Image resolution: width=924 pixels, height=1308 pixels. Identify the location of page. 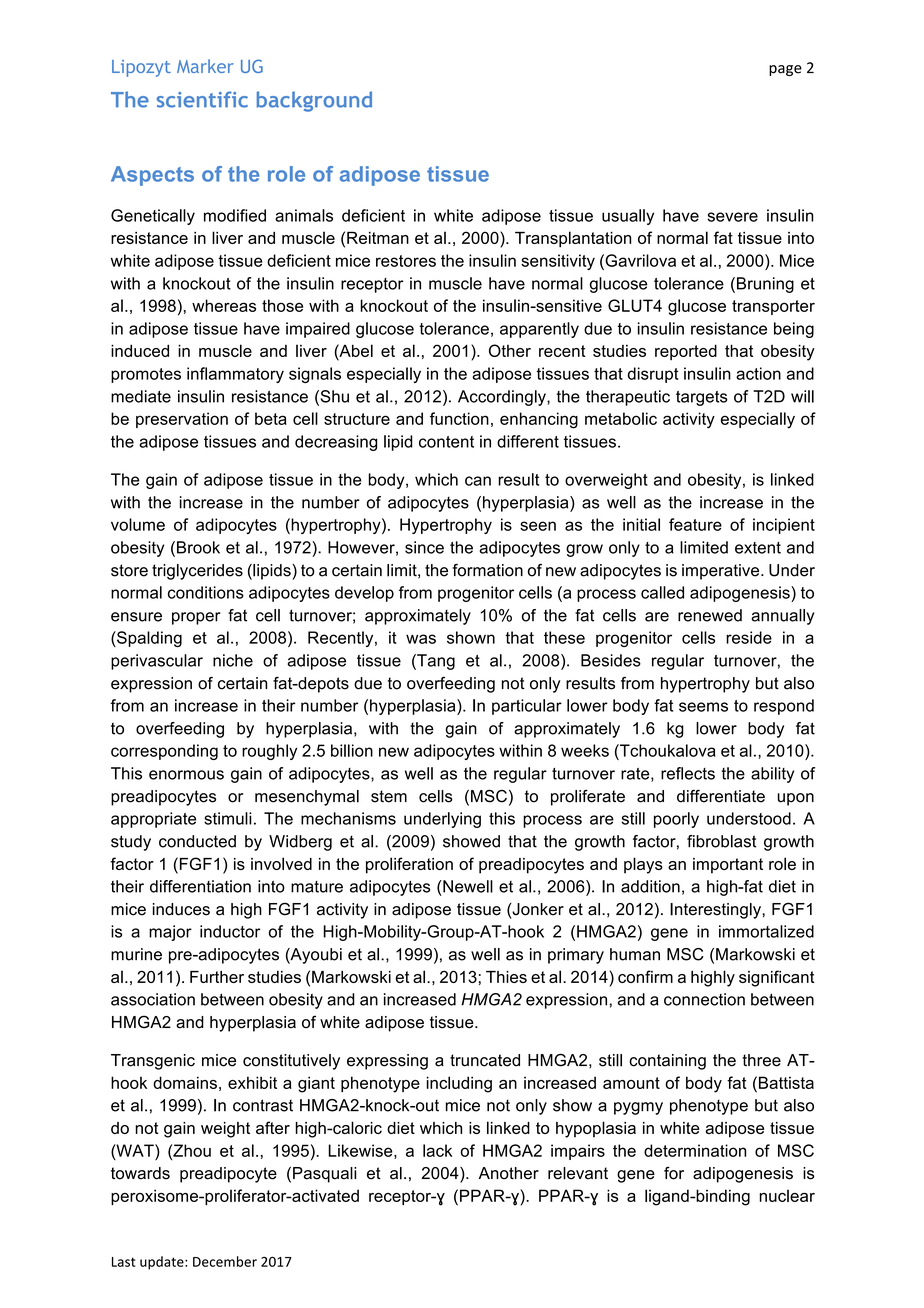
(785, 70).
